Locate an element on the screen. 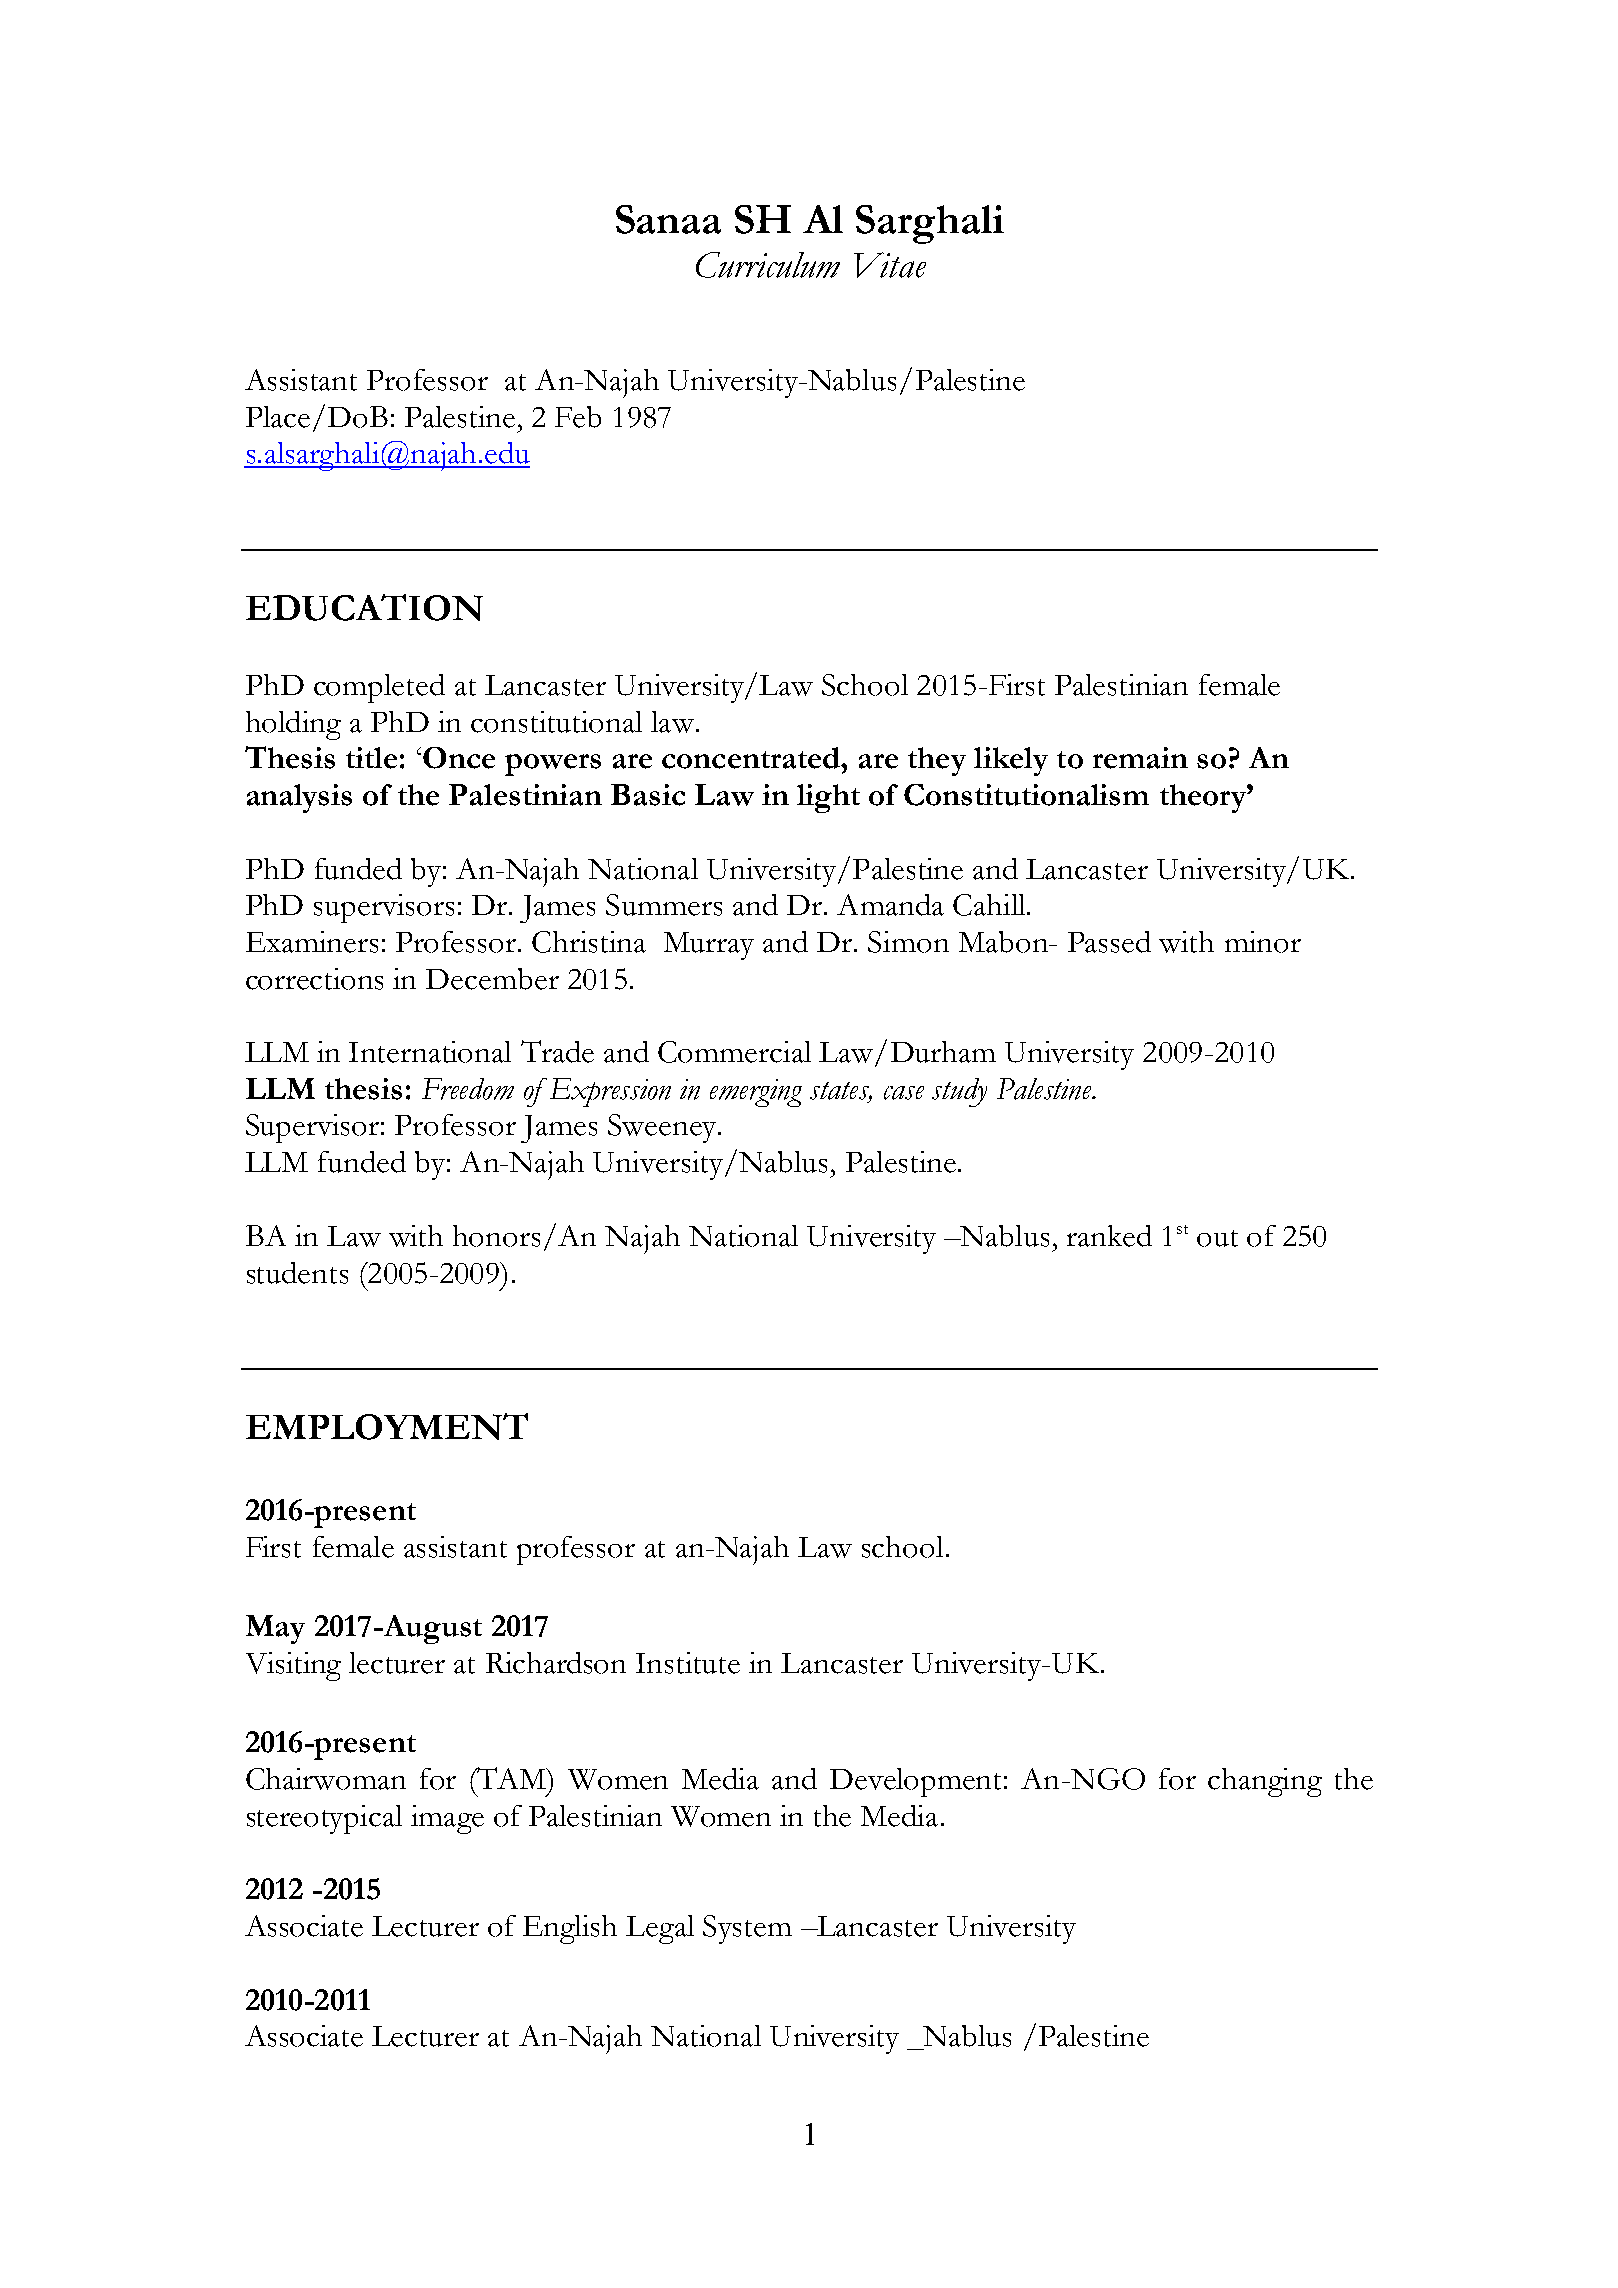 Image resolution: width=1618 pixels, height=2288 pixels. Curriculum is located at coordinates (768, 265).
